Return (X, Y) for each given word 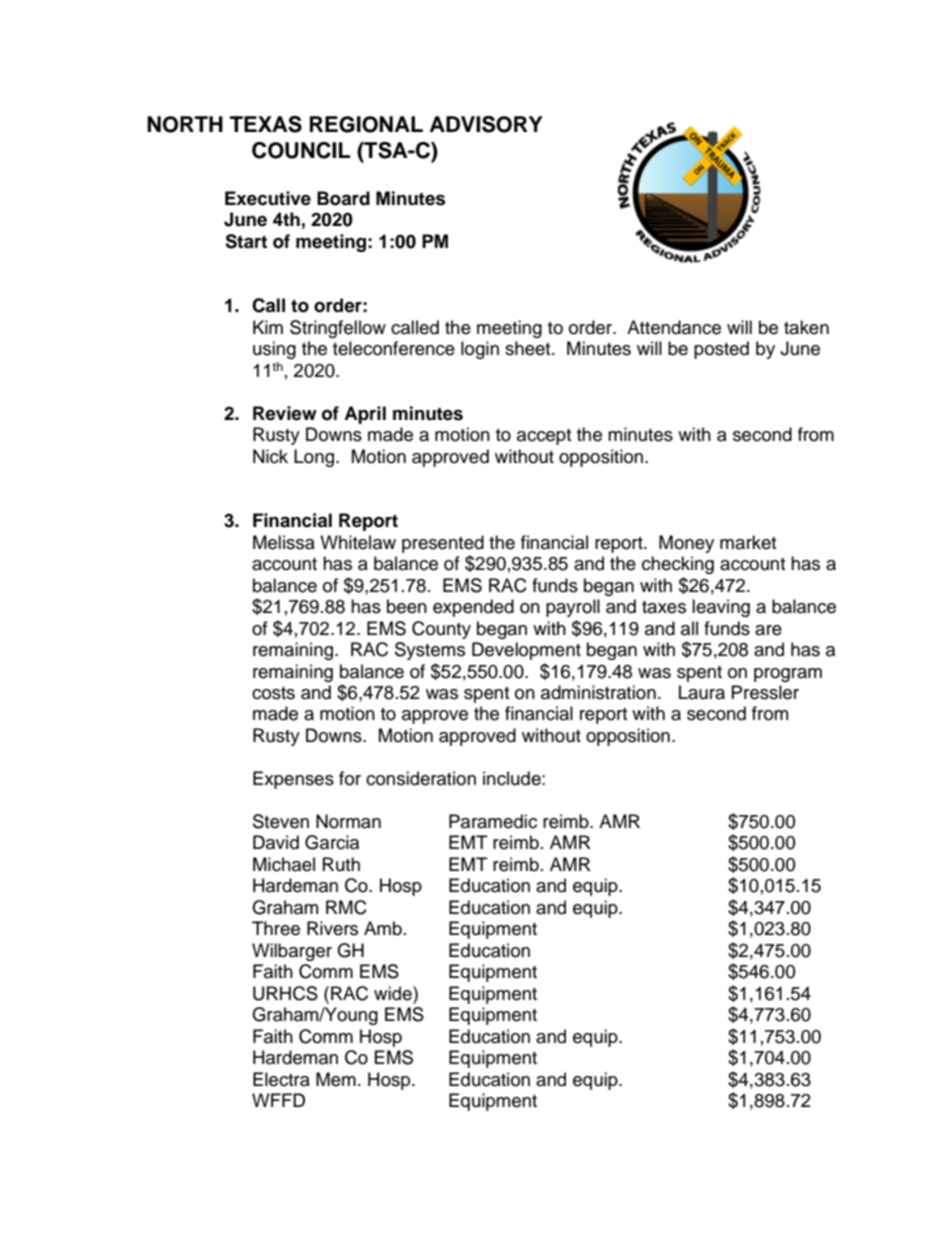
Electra (281, 1079)
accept (544, 437)
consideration (421, 778)
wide (394, 993)
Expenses (293, 780)
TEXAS (266, 124)
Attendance (674, 327)
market (748, 542)
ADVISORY (486, 124)
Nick (270, 456)
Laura (702, 692)
